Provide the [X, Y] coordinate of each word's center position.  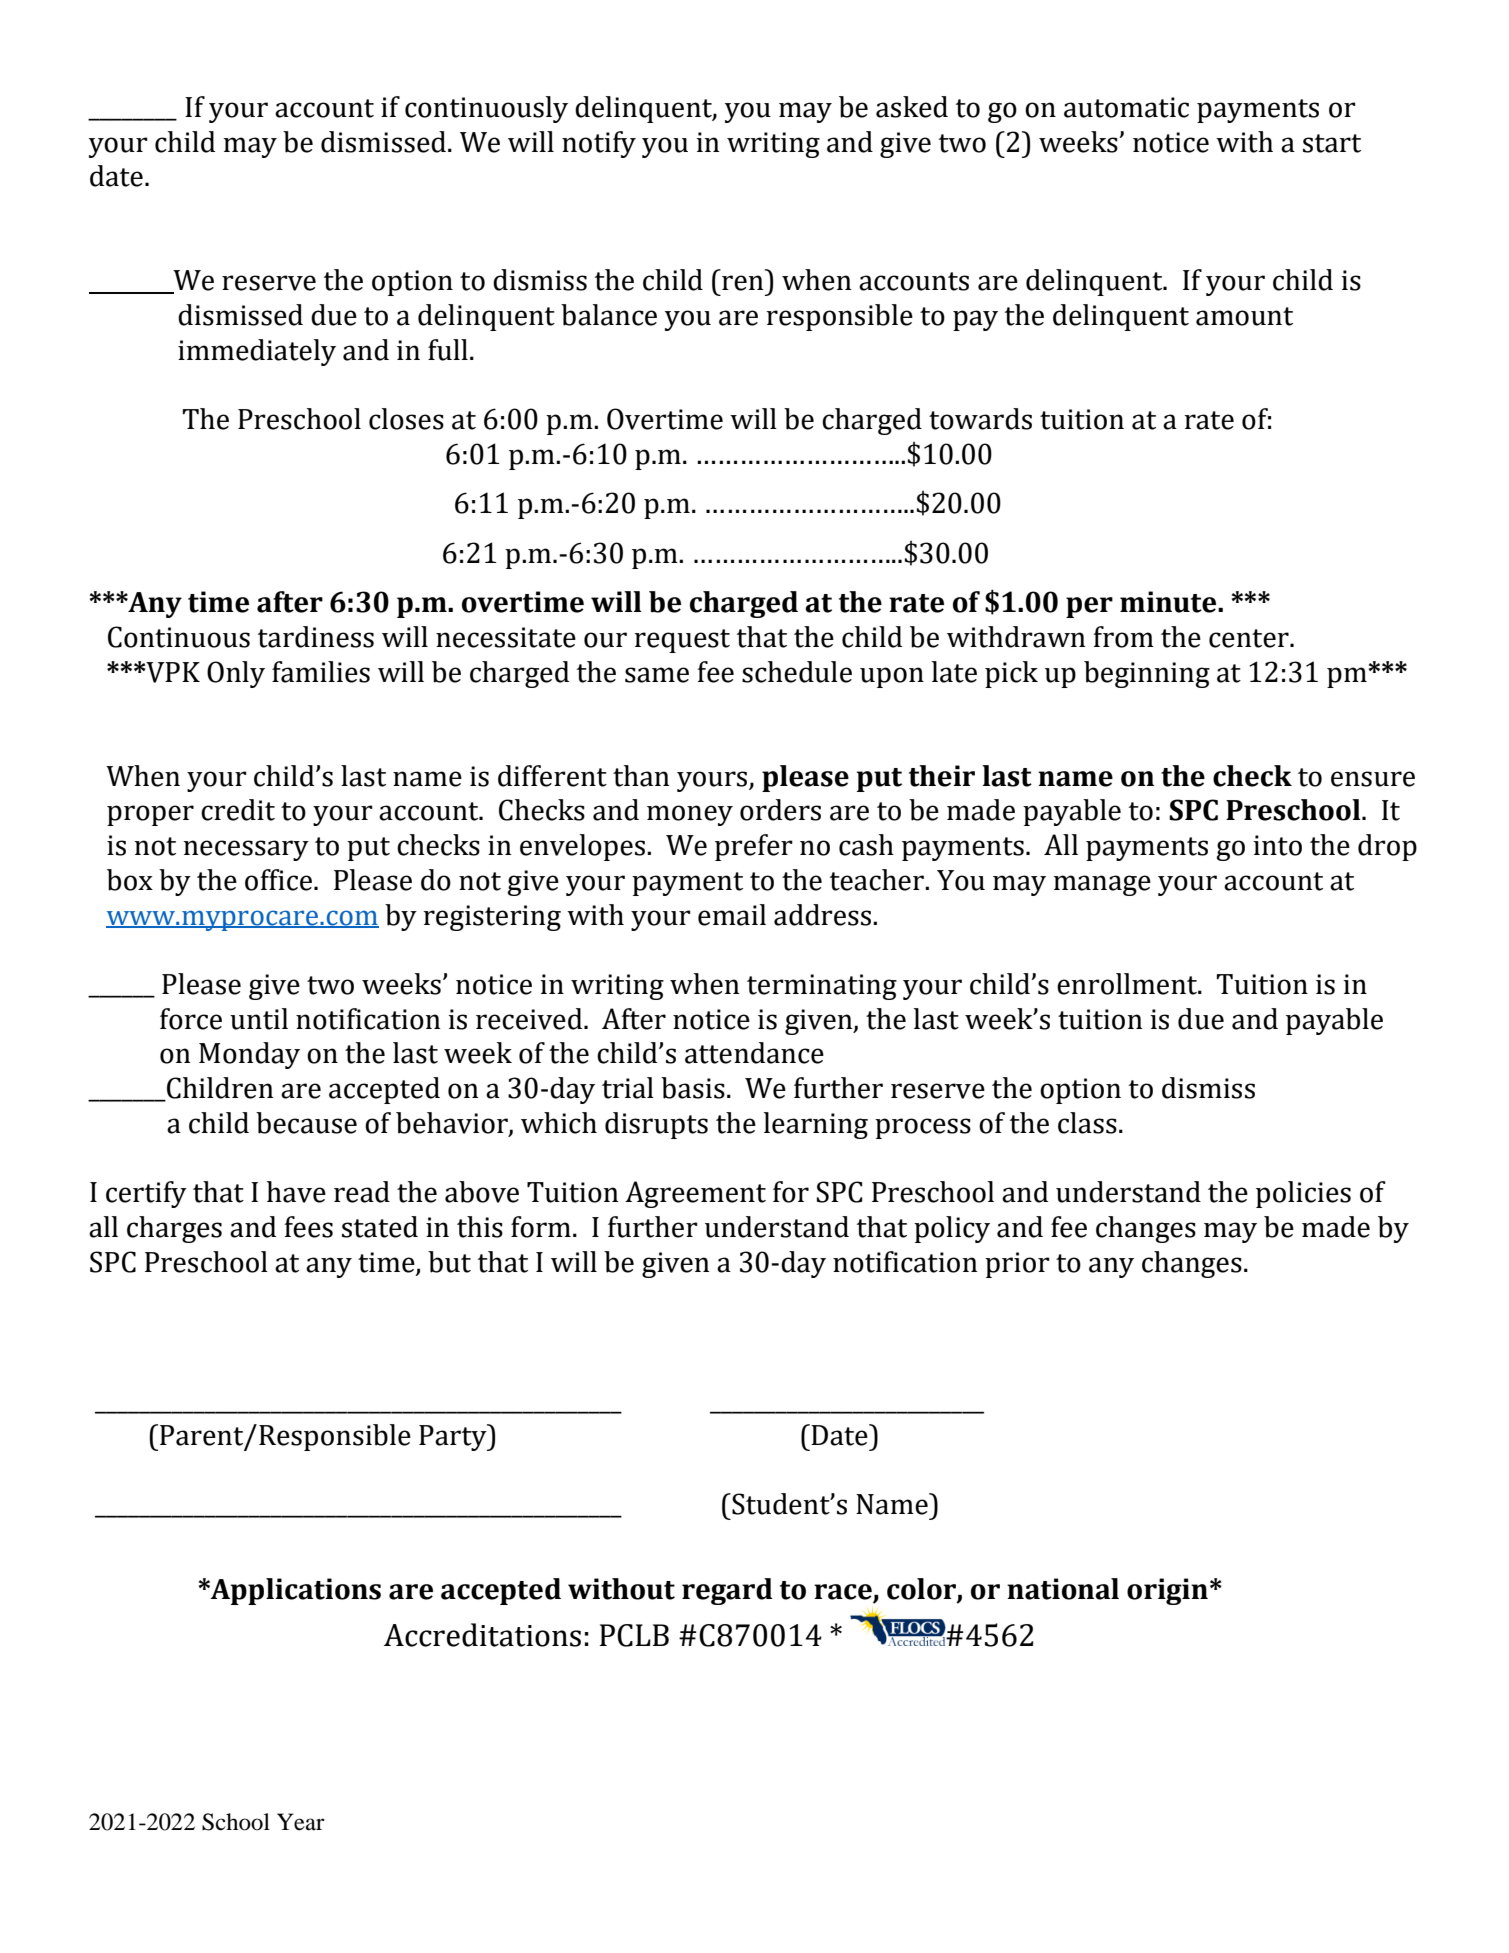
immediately [257, 352]
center [1250, 638]
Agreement [695, 1194]
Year [301, 1822]
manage [1102, 885]
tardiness [316, 637]
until [259, 1019]
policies [1303, 1194]
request [682, 641]
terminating [822, 987]
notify [599, 144]
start [1332, 143]
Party [454, 1437]
